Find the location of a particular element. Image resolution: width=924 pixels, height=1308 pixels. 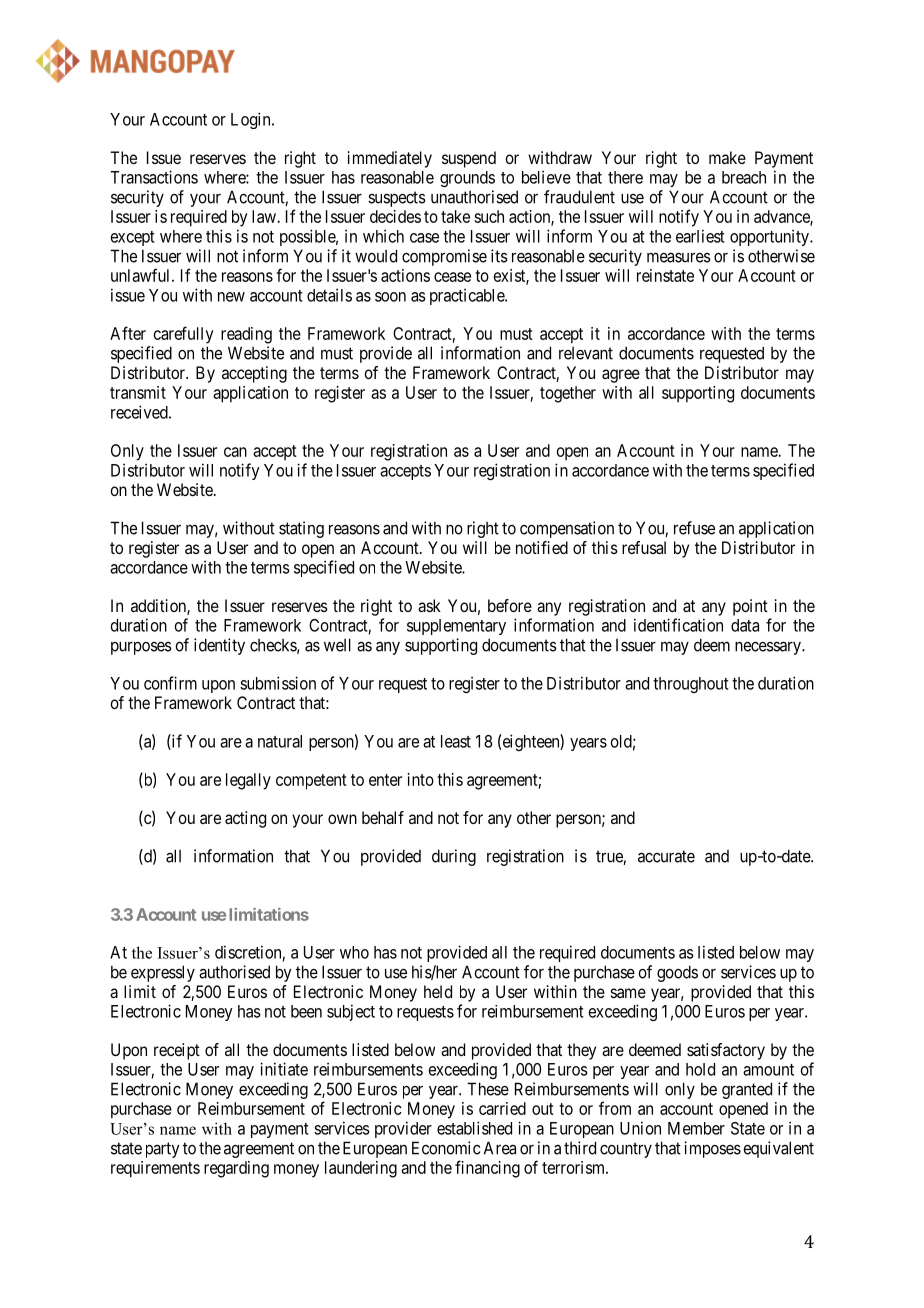

relevant is located at coordinates (586, 353).
